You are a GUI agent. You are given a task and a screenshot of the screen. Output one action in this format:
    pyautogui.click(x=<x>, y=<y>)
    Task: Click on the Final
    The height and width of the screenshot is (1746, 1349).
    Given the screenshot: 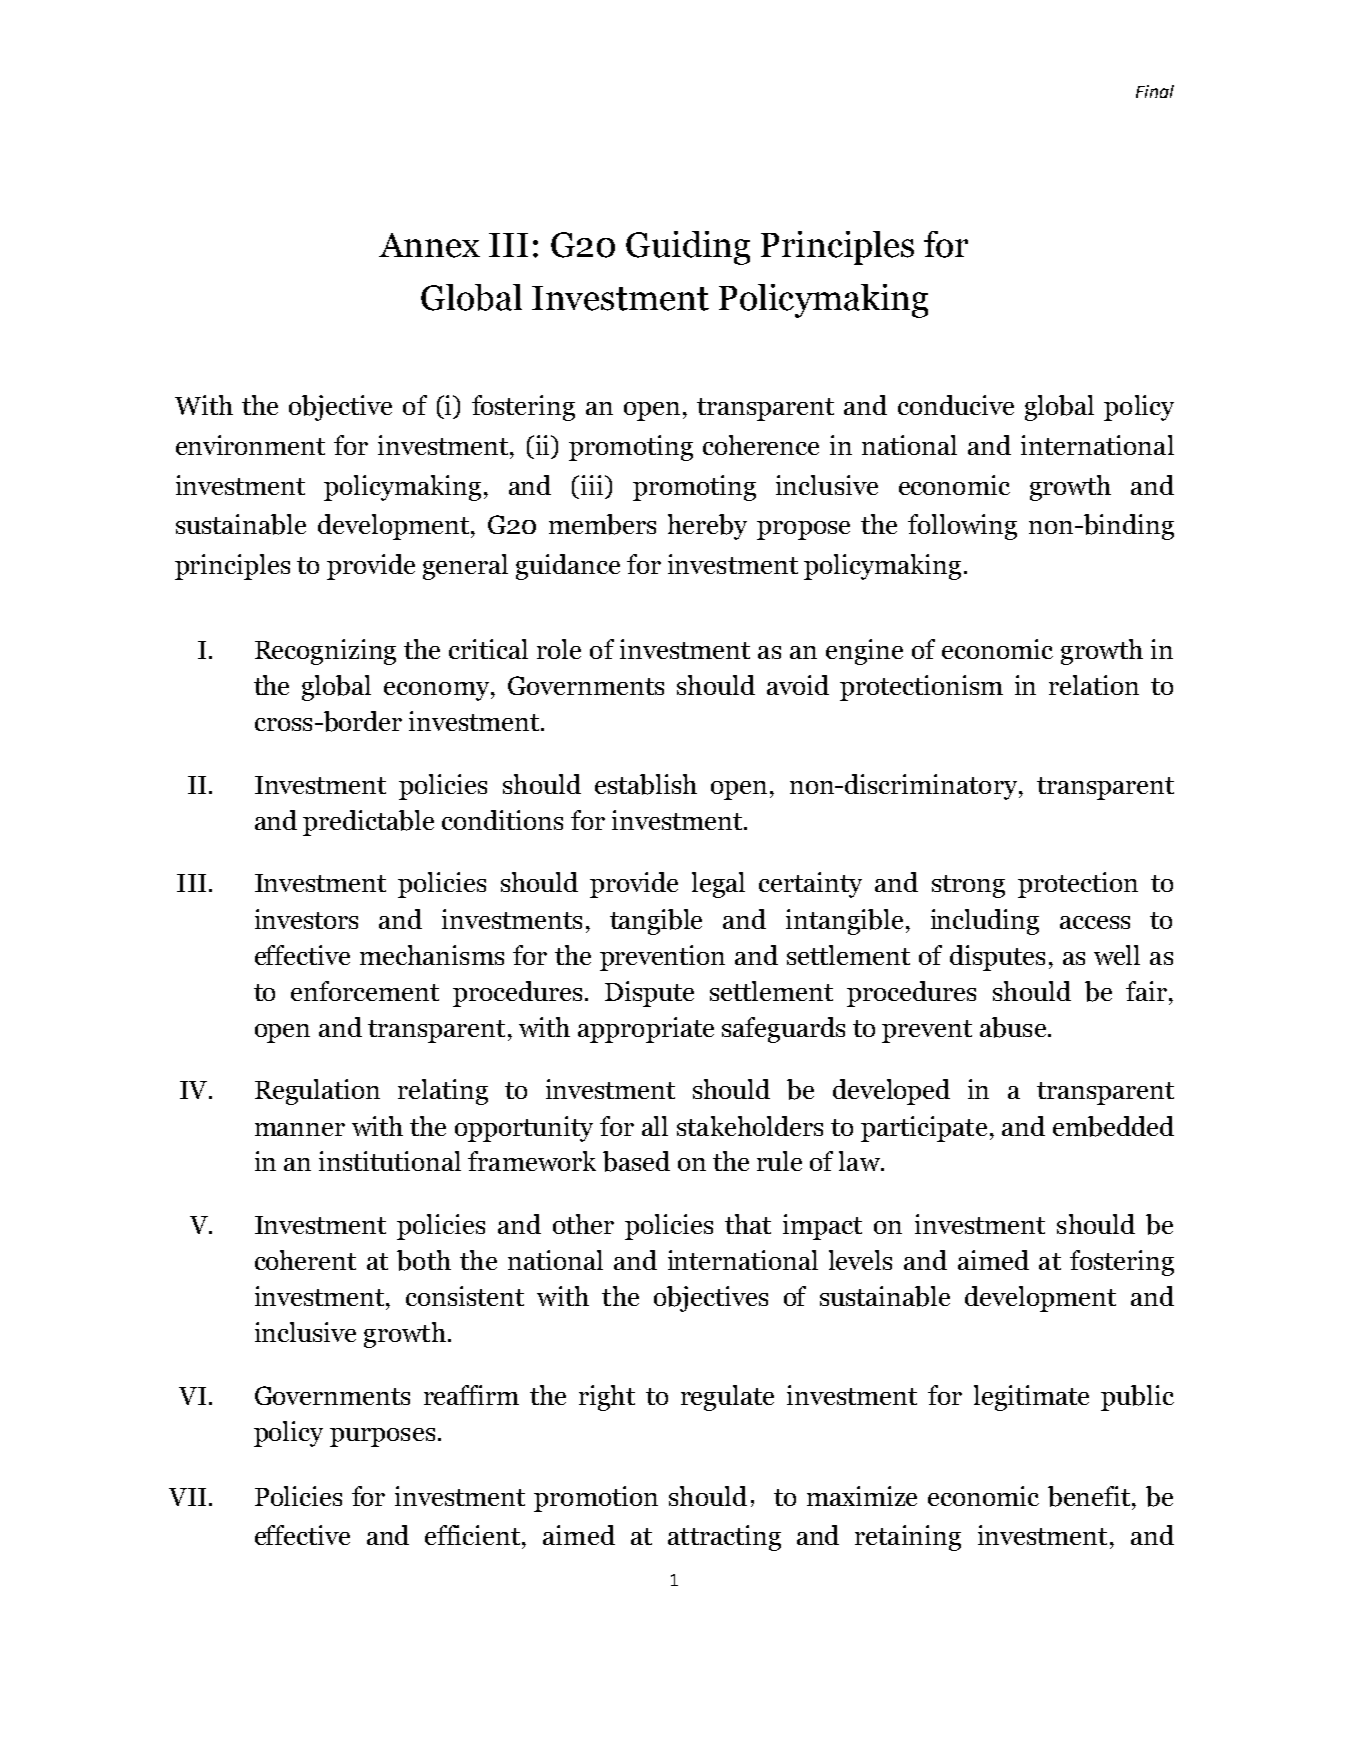 What is the action you would take?
    pyautogui.click(x=1155, y=91)
